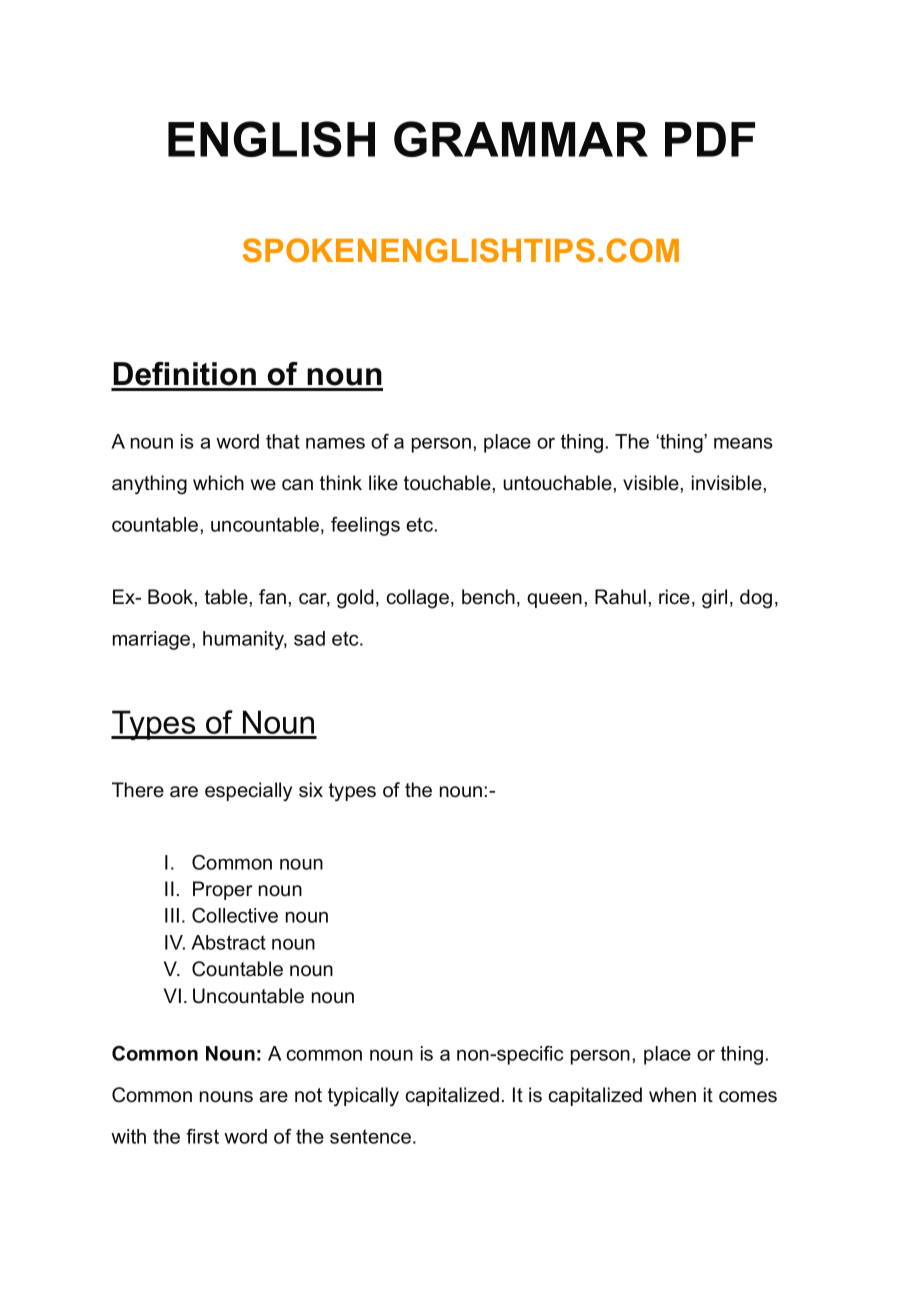  Describe the element at coordinates (311, 790) in the screenshot. I see `six` at that location.
